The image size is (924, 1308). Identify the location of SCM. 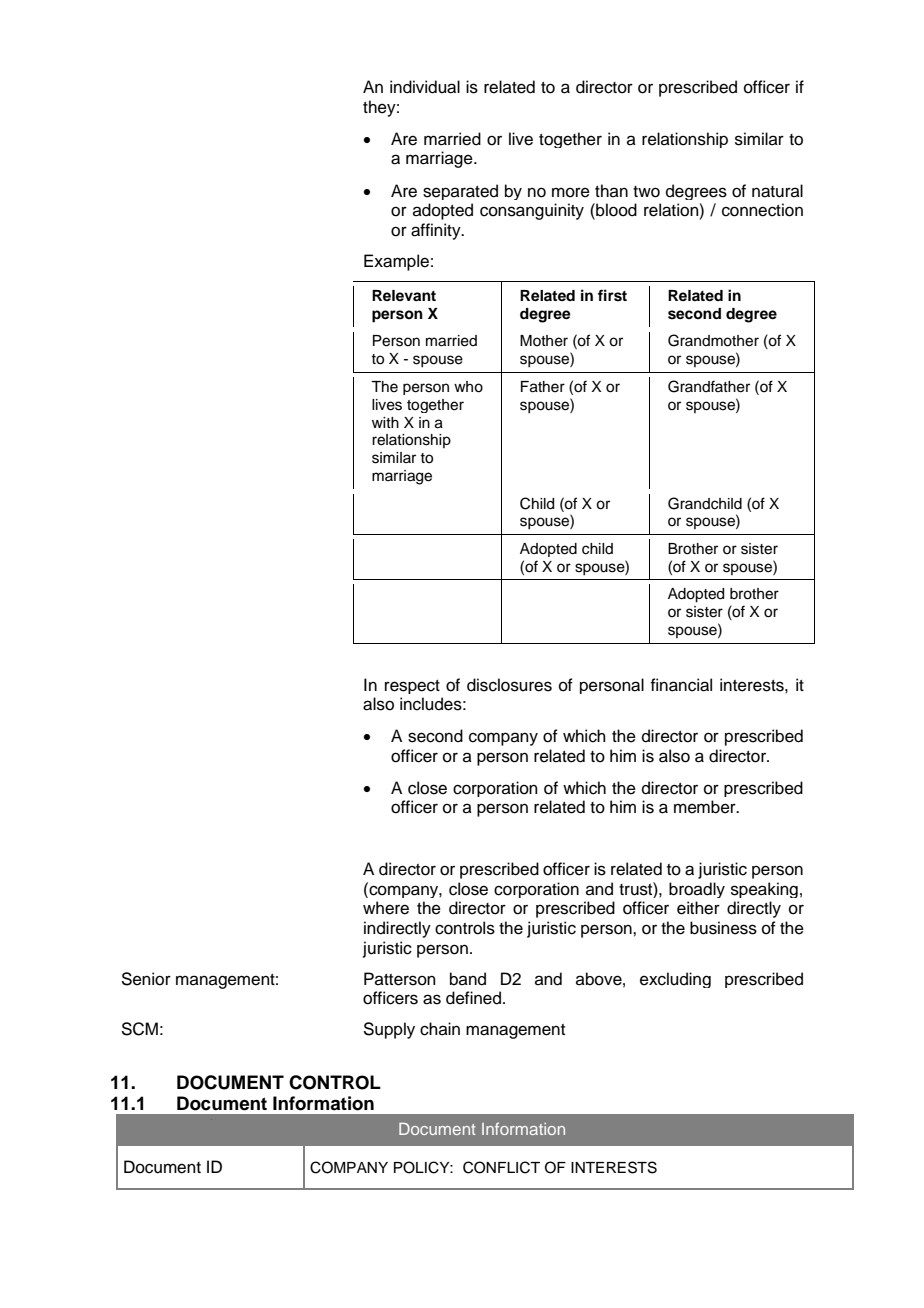
(139, 1029).
